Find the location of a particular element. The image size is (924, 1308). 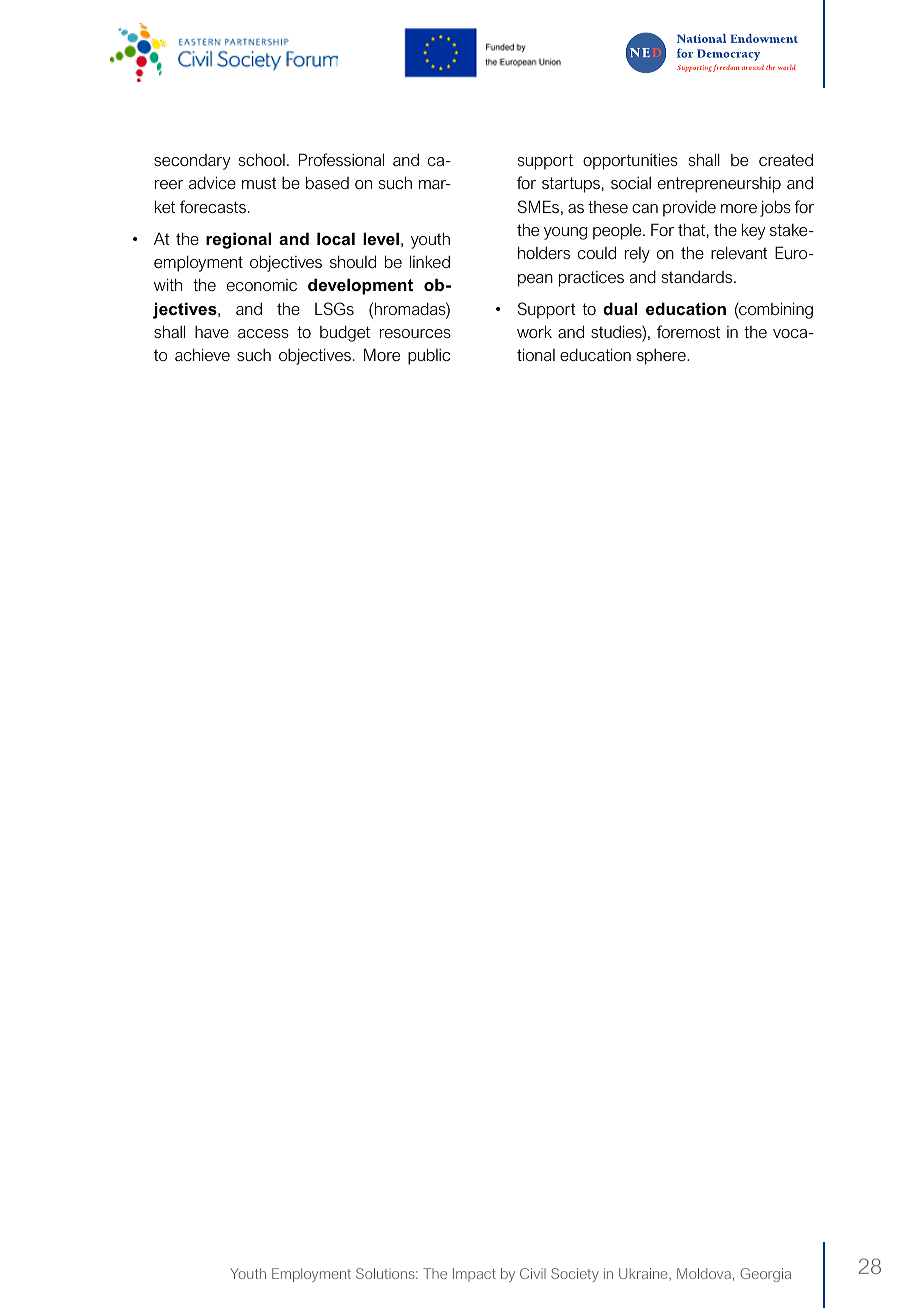

Society is located at coordinates (575, 1275).
